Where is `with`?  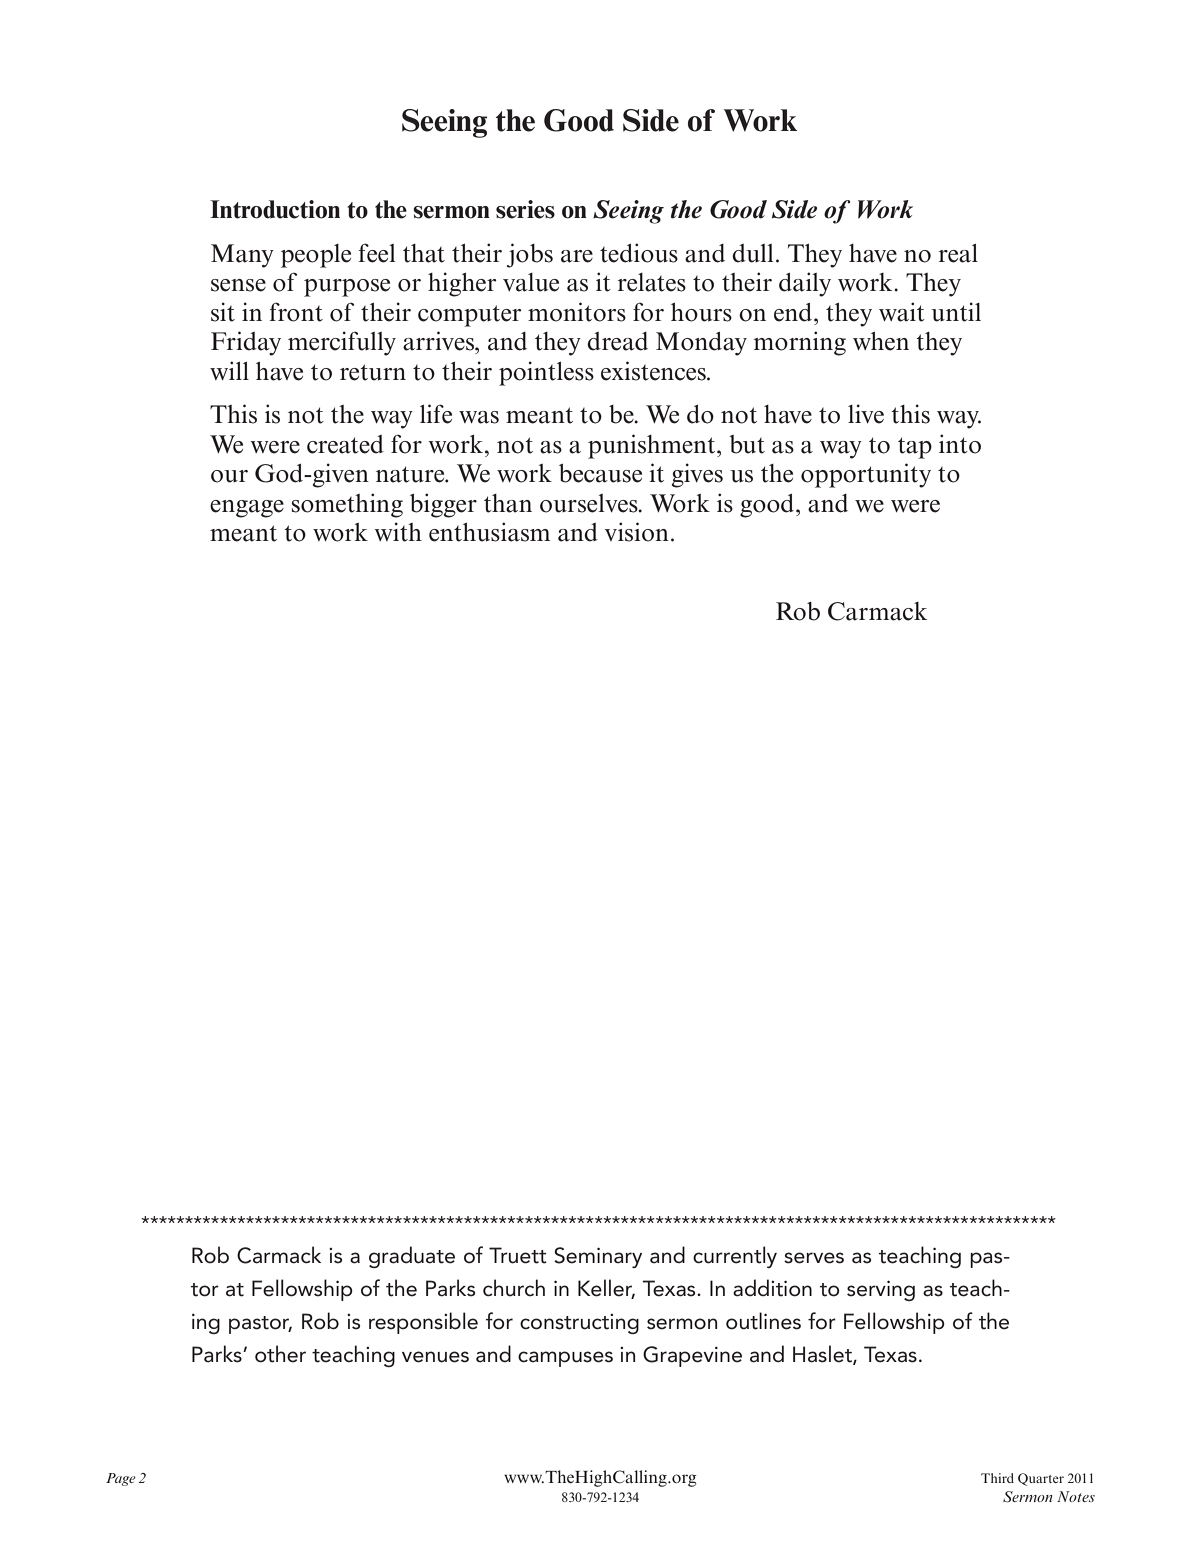
with is located at coordinates (398, 532).
